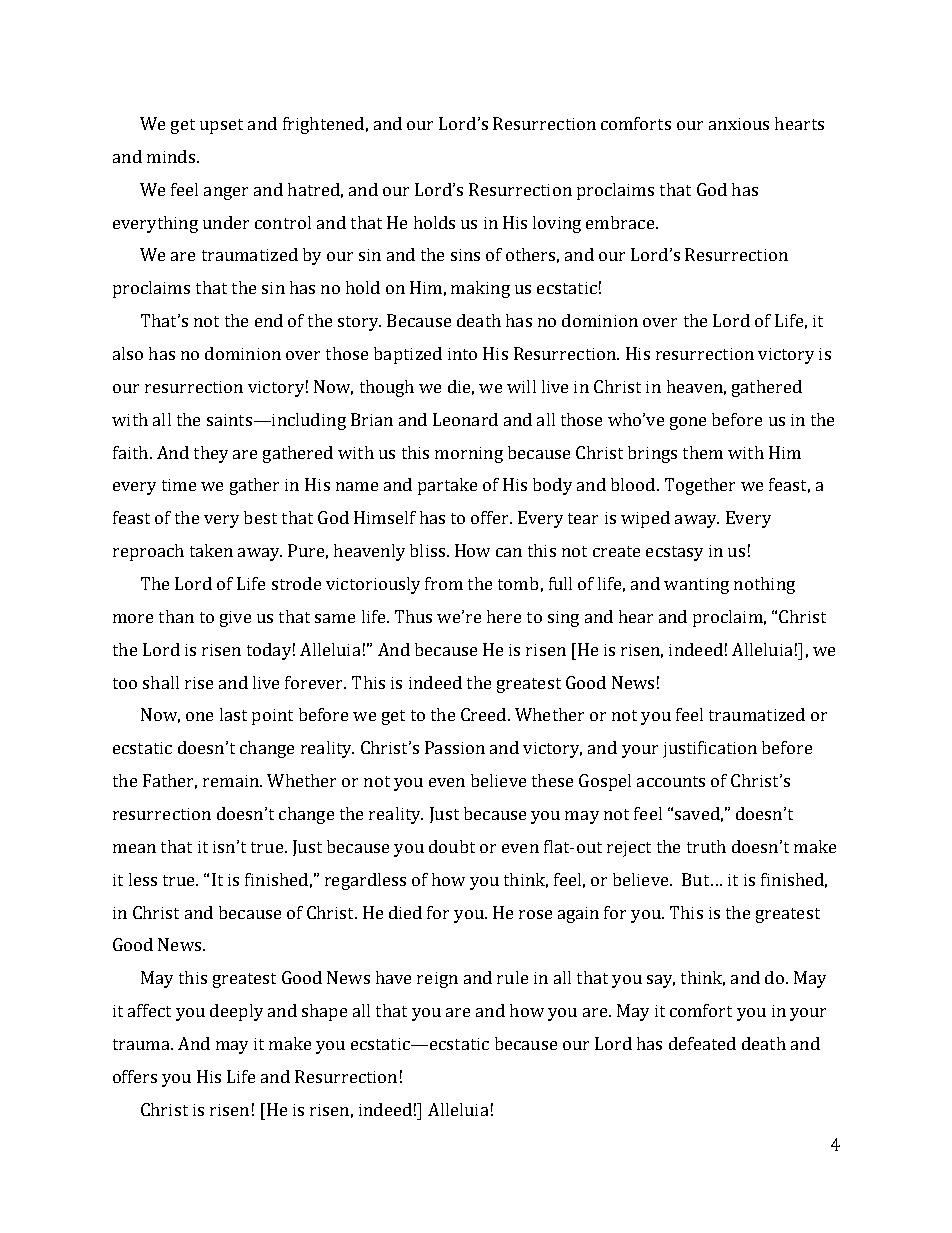  Describe the element at coordinates (211, 454) in the page. I see `they` at that location.
